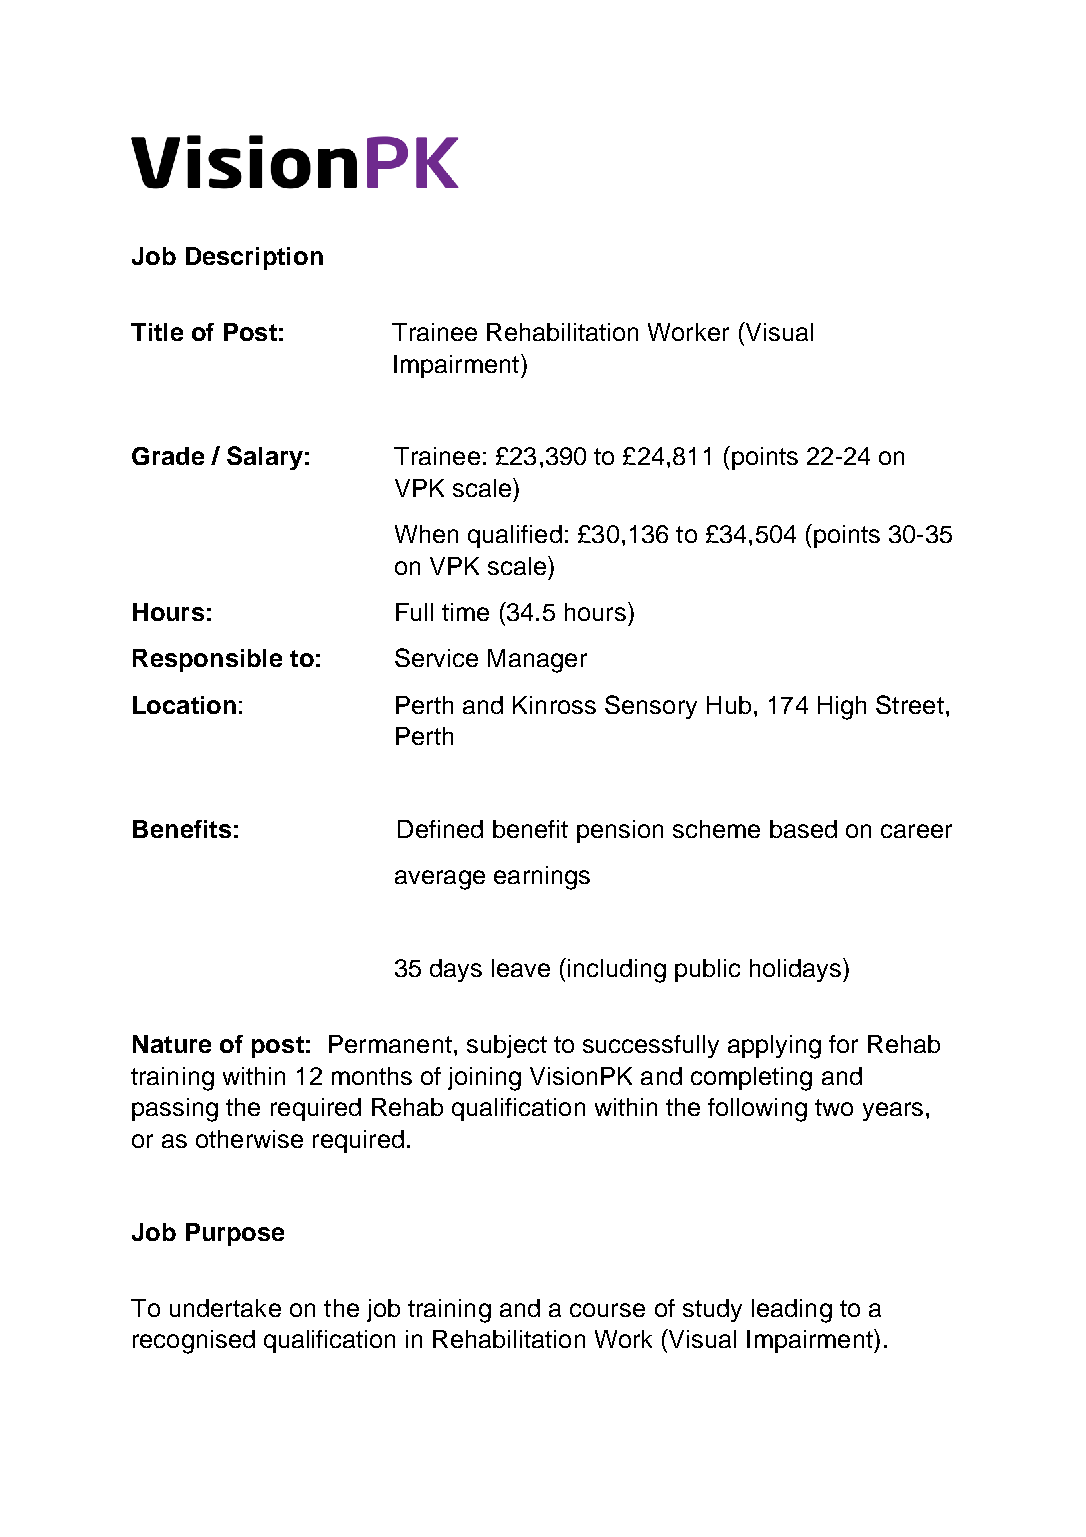  Describe the element at coordinates (225, 1308) in the document. I see `undertake` at that location.
